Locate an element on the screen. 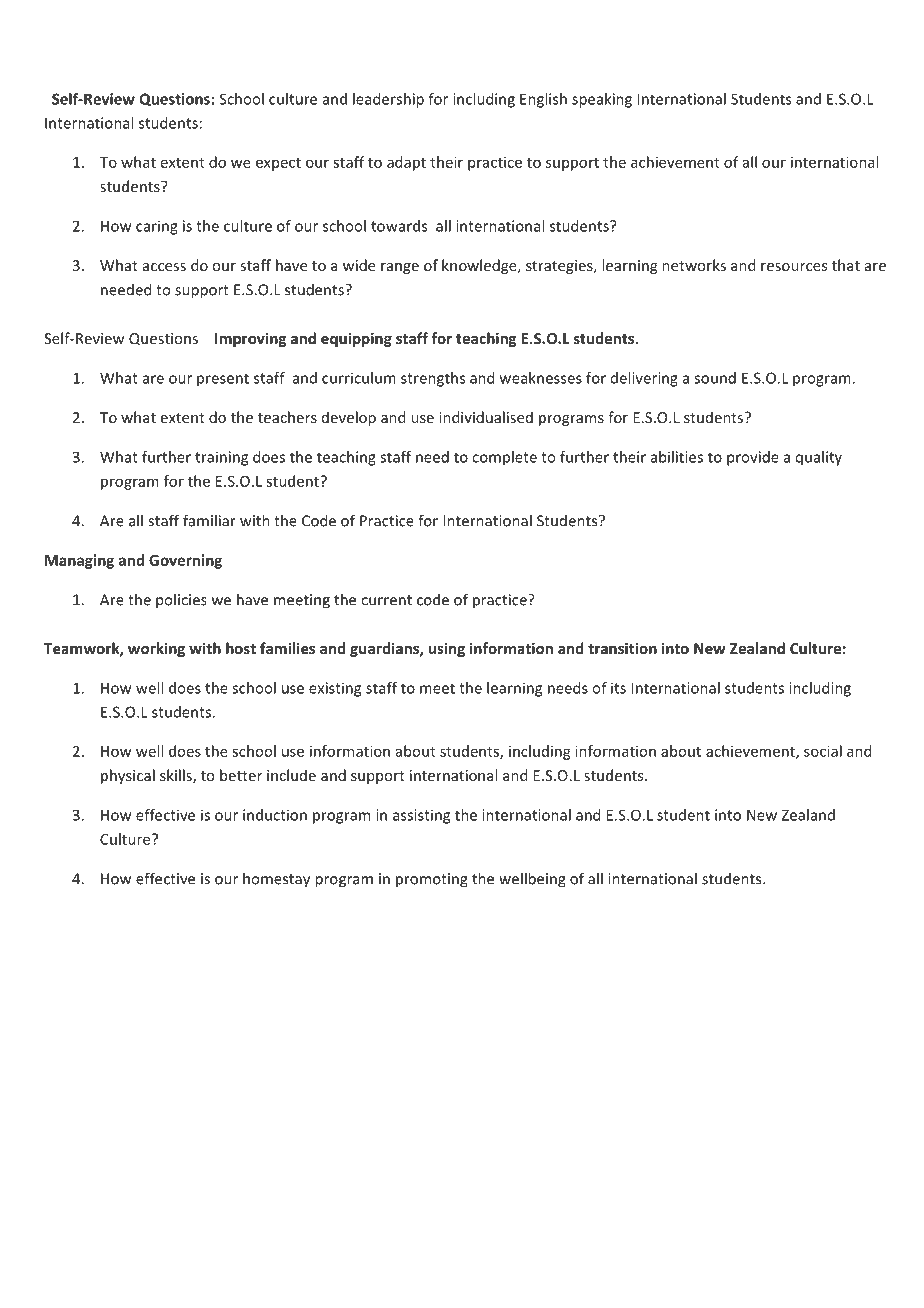 This screenshot has width=924, height=1308. strengths is located at coordinates (433, 379).
